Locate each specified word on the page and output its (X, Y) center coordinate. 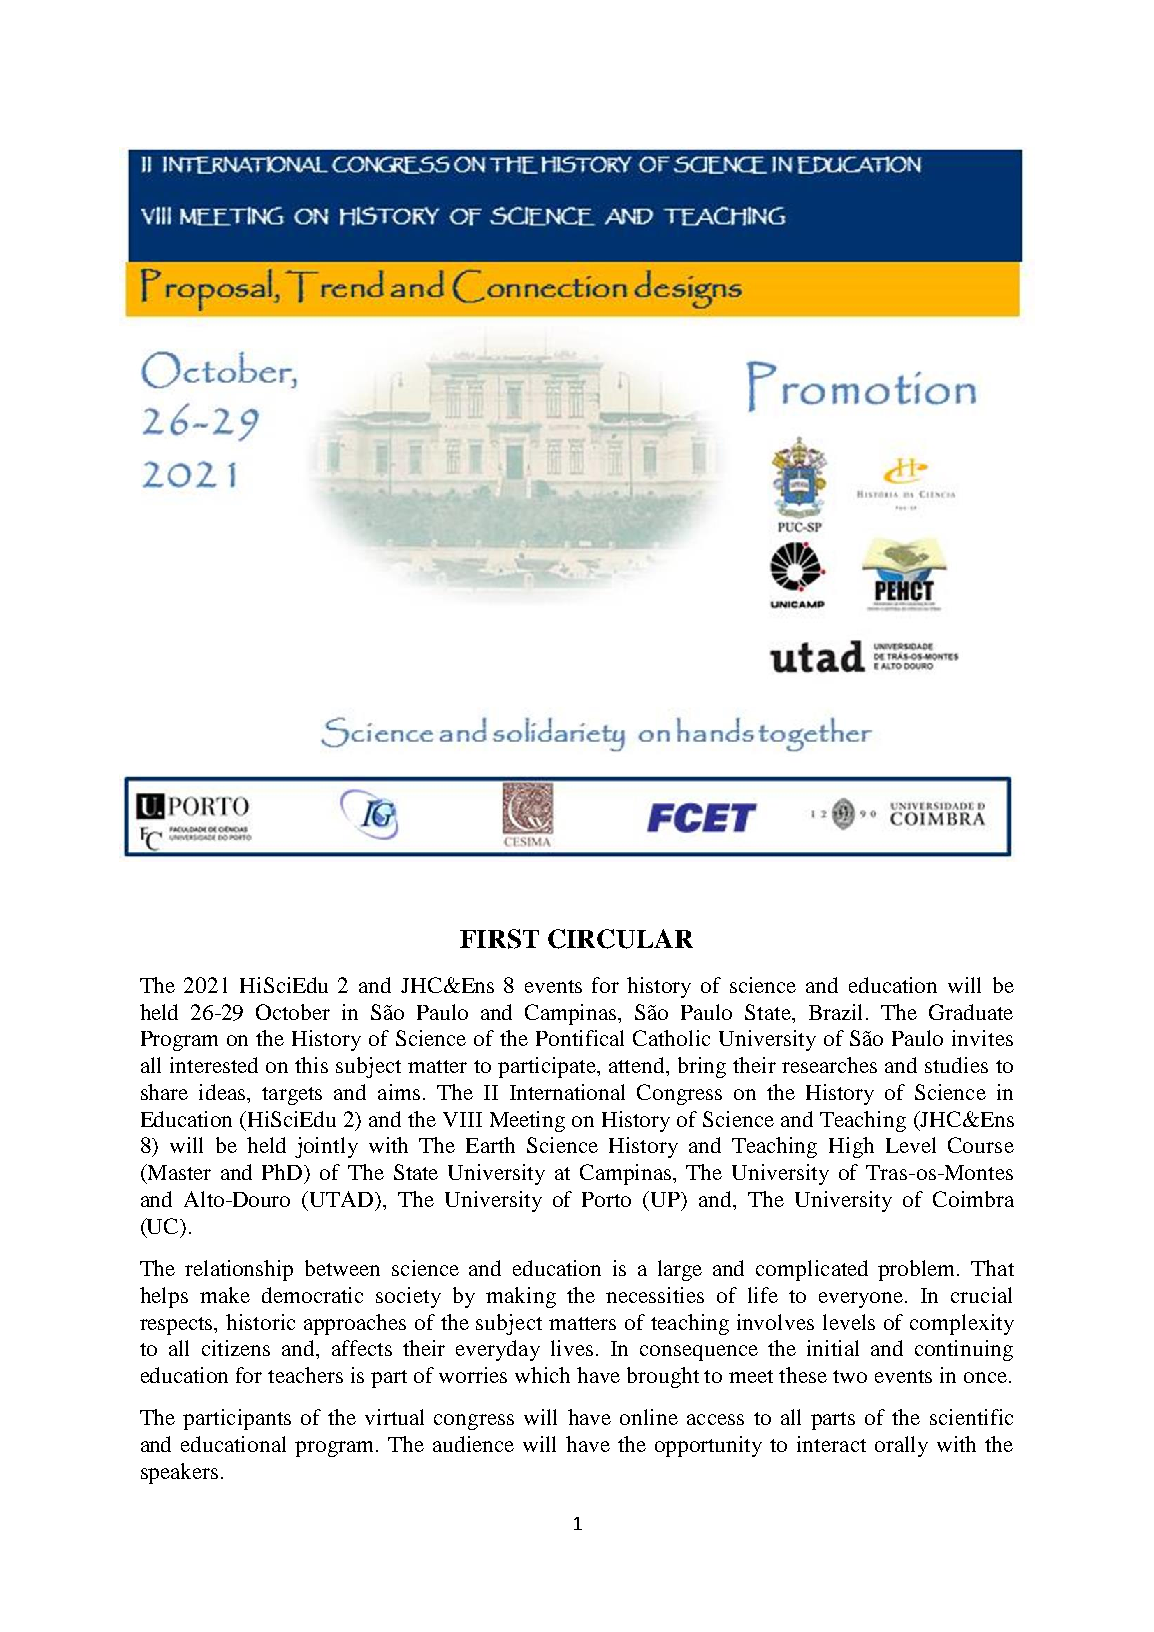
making (521, 1297)
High (851, 1147)
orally (901, 1446)
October (293, 1012)
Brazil (838, 1012)
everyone (862, 1300)
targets (292, 1096)
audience (473, 1444)
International (567, 1092)
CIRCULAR (620, 939)
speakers (179, 1473)
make (225, 1295)
